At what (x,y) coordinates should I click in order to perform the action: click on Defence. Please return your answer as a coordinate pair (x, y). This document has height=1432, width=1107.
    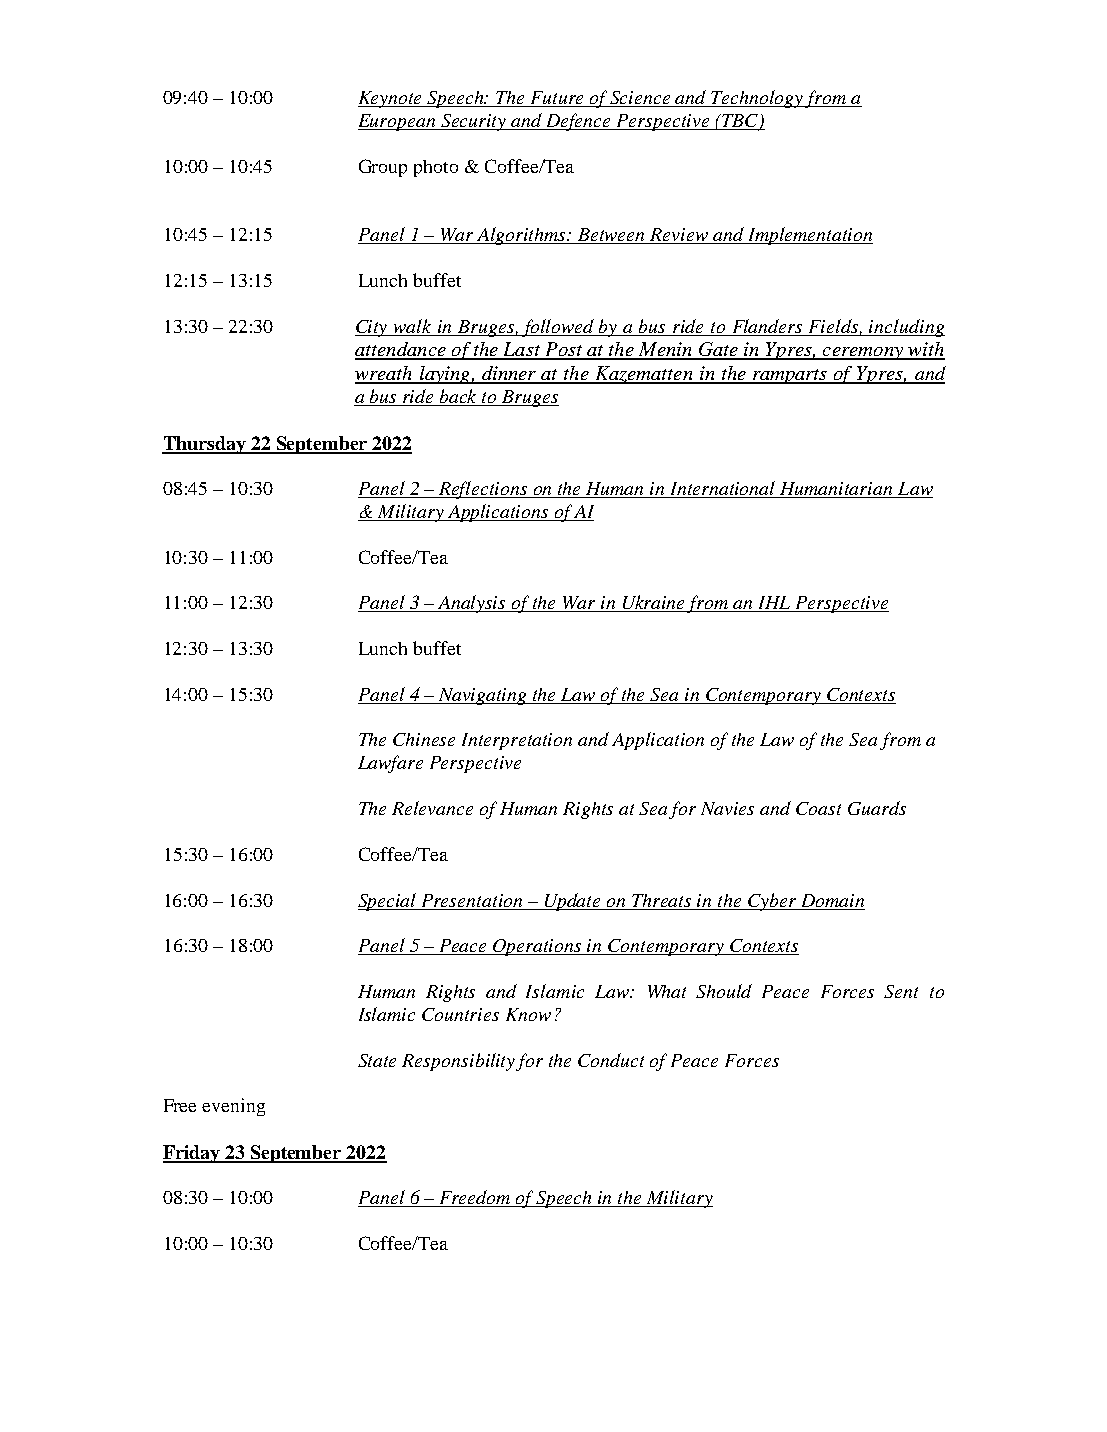
    Looking at the image, I should click on (579, 122).
